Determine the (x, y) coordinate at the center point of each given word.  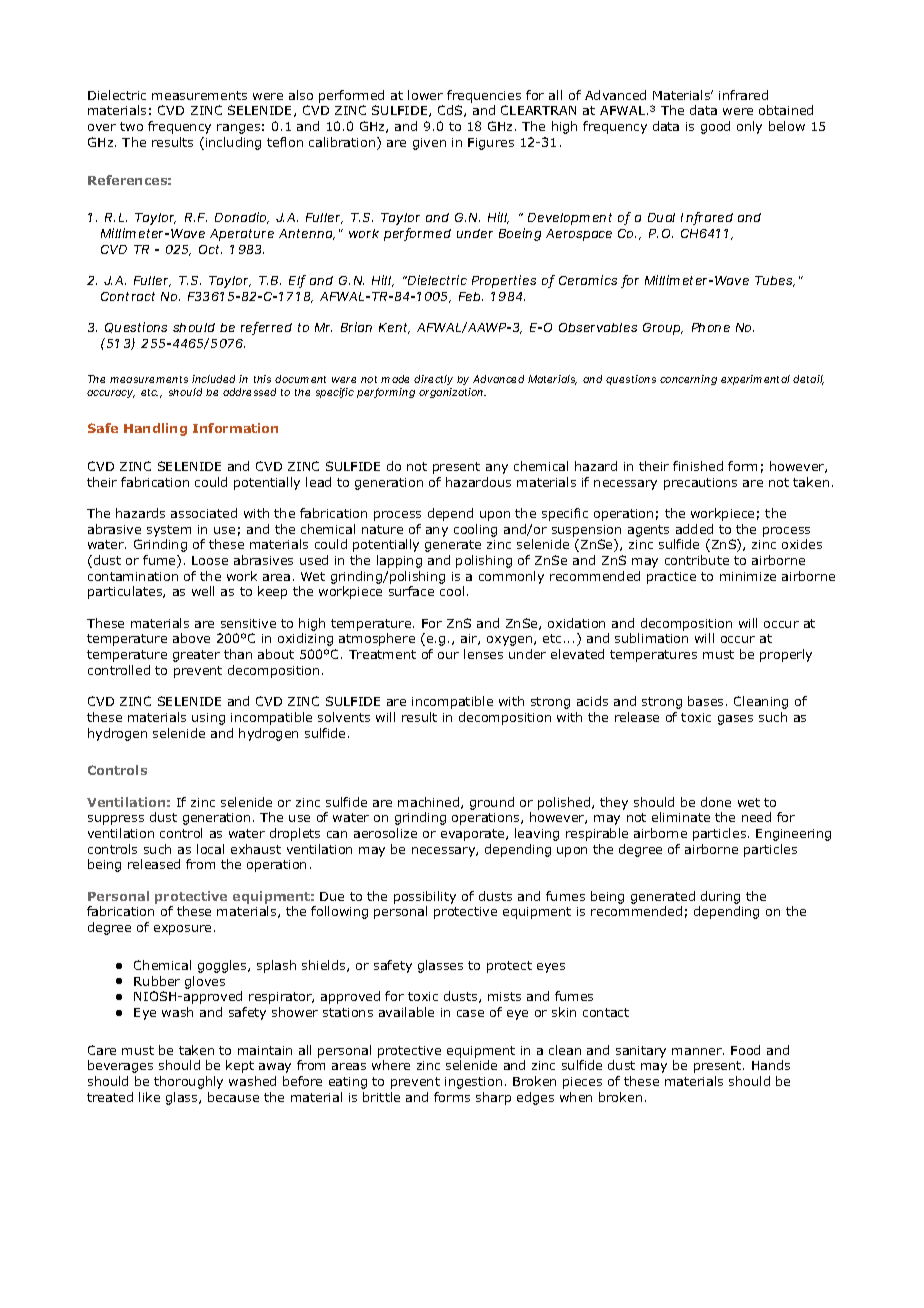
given (429, 144)
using (208, 719)
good (715, 127)
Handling (155, 429)
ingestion (473, 1083)
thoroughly (188, 1082)
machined (430, 803)
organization (451, 393)
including (233, 143)
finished (698, 466)
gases (735, 720)
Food (745, 1050)
